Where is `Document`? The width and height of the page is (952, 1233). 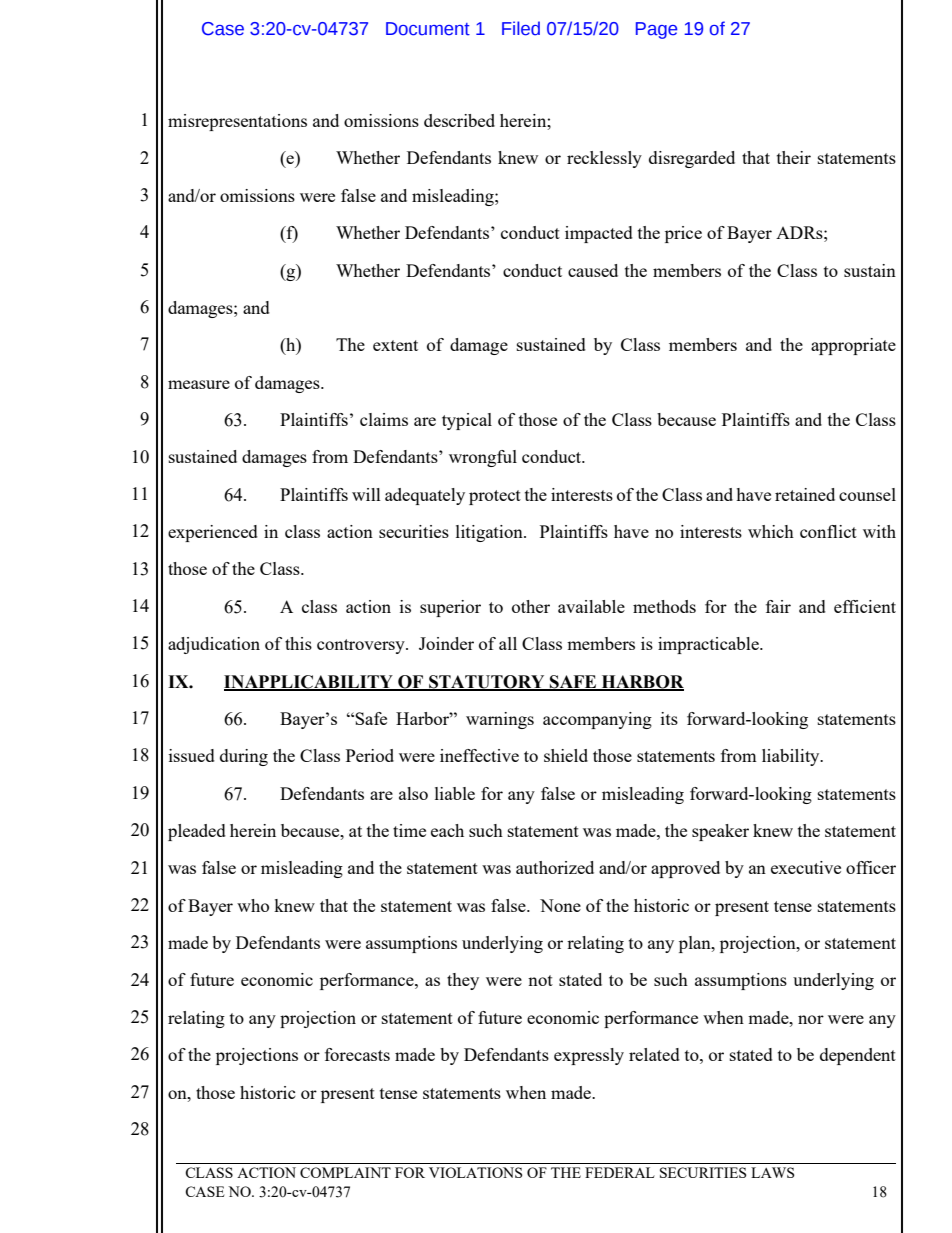
Document is located at coordinates (428, 29).
